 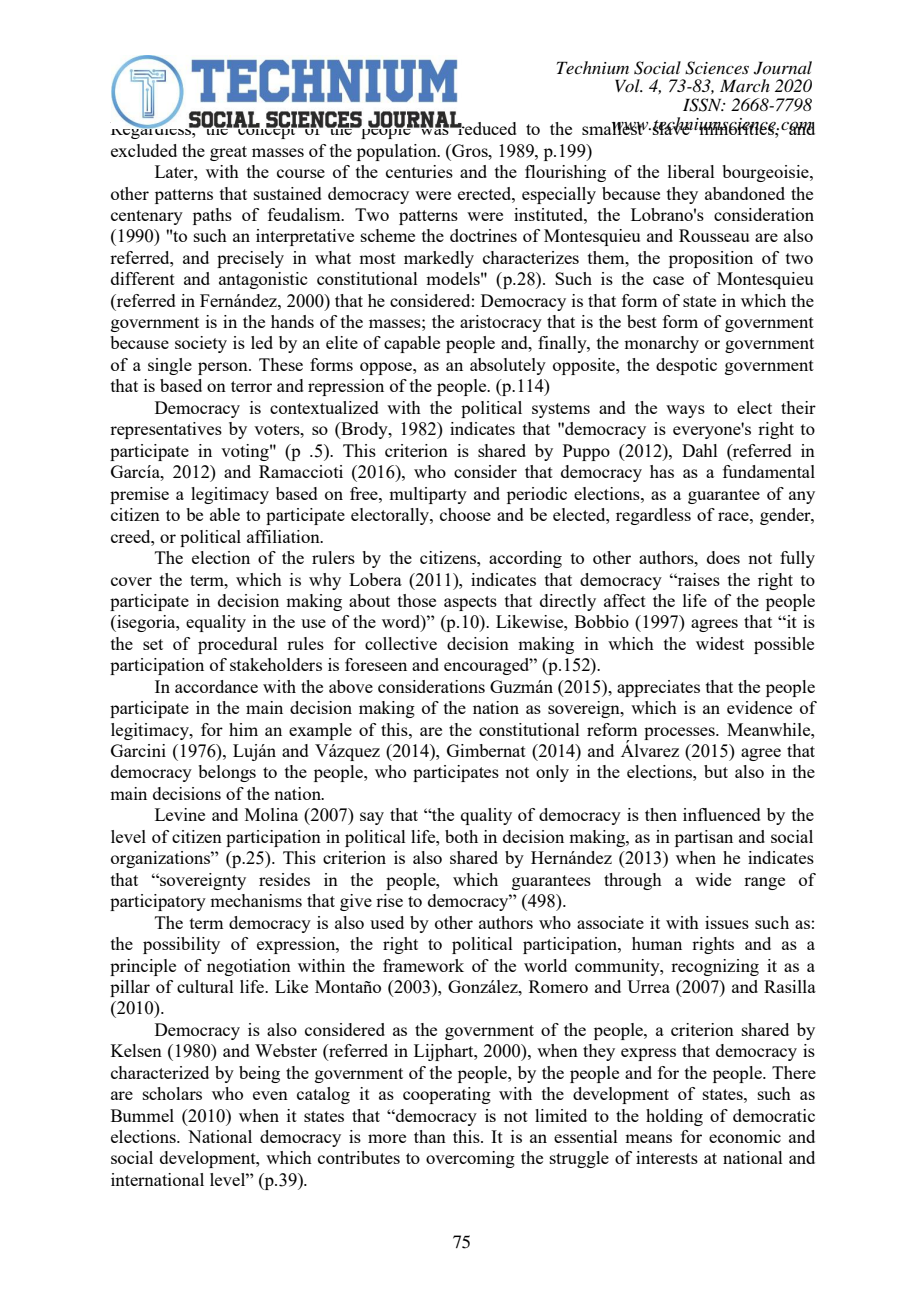 I want to click on multiparty, so click(x=428, y=495).
